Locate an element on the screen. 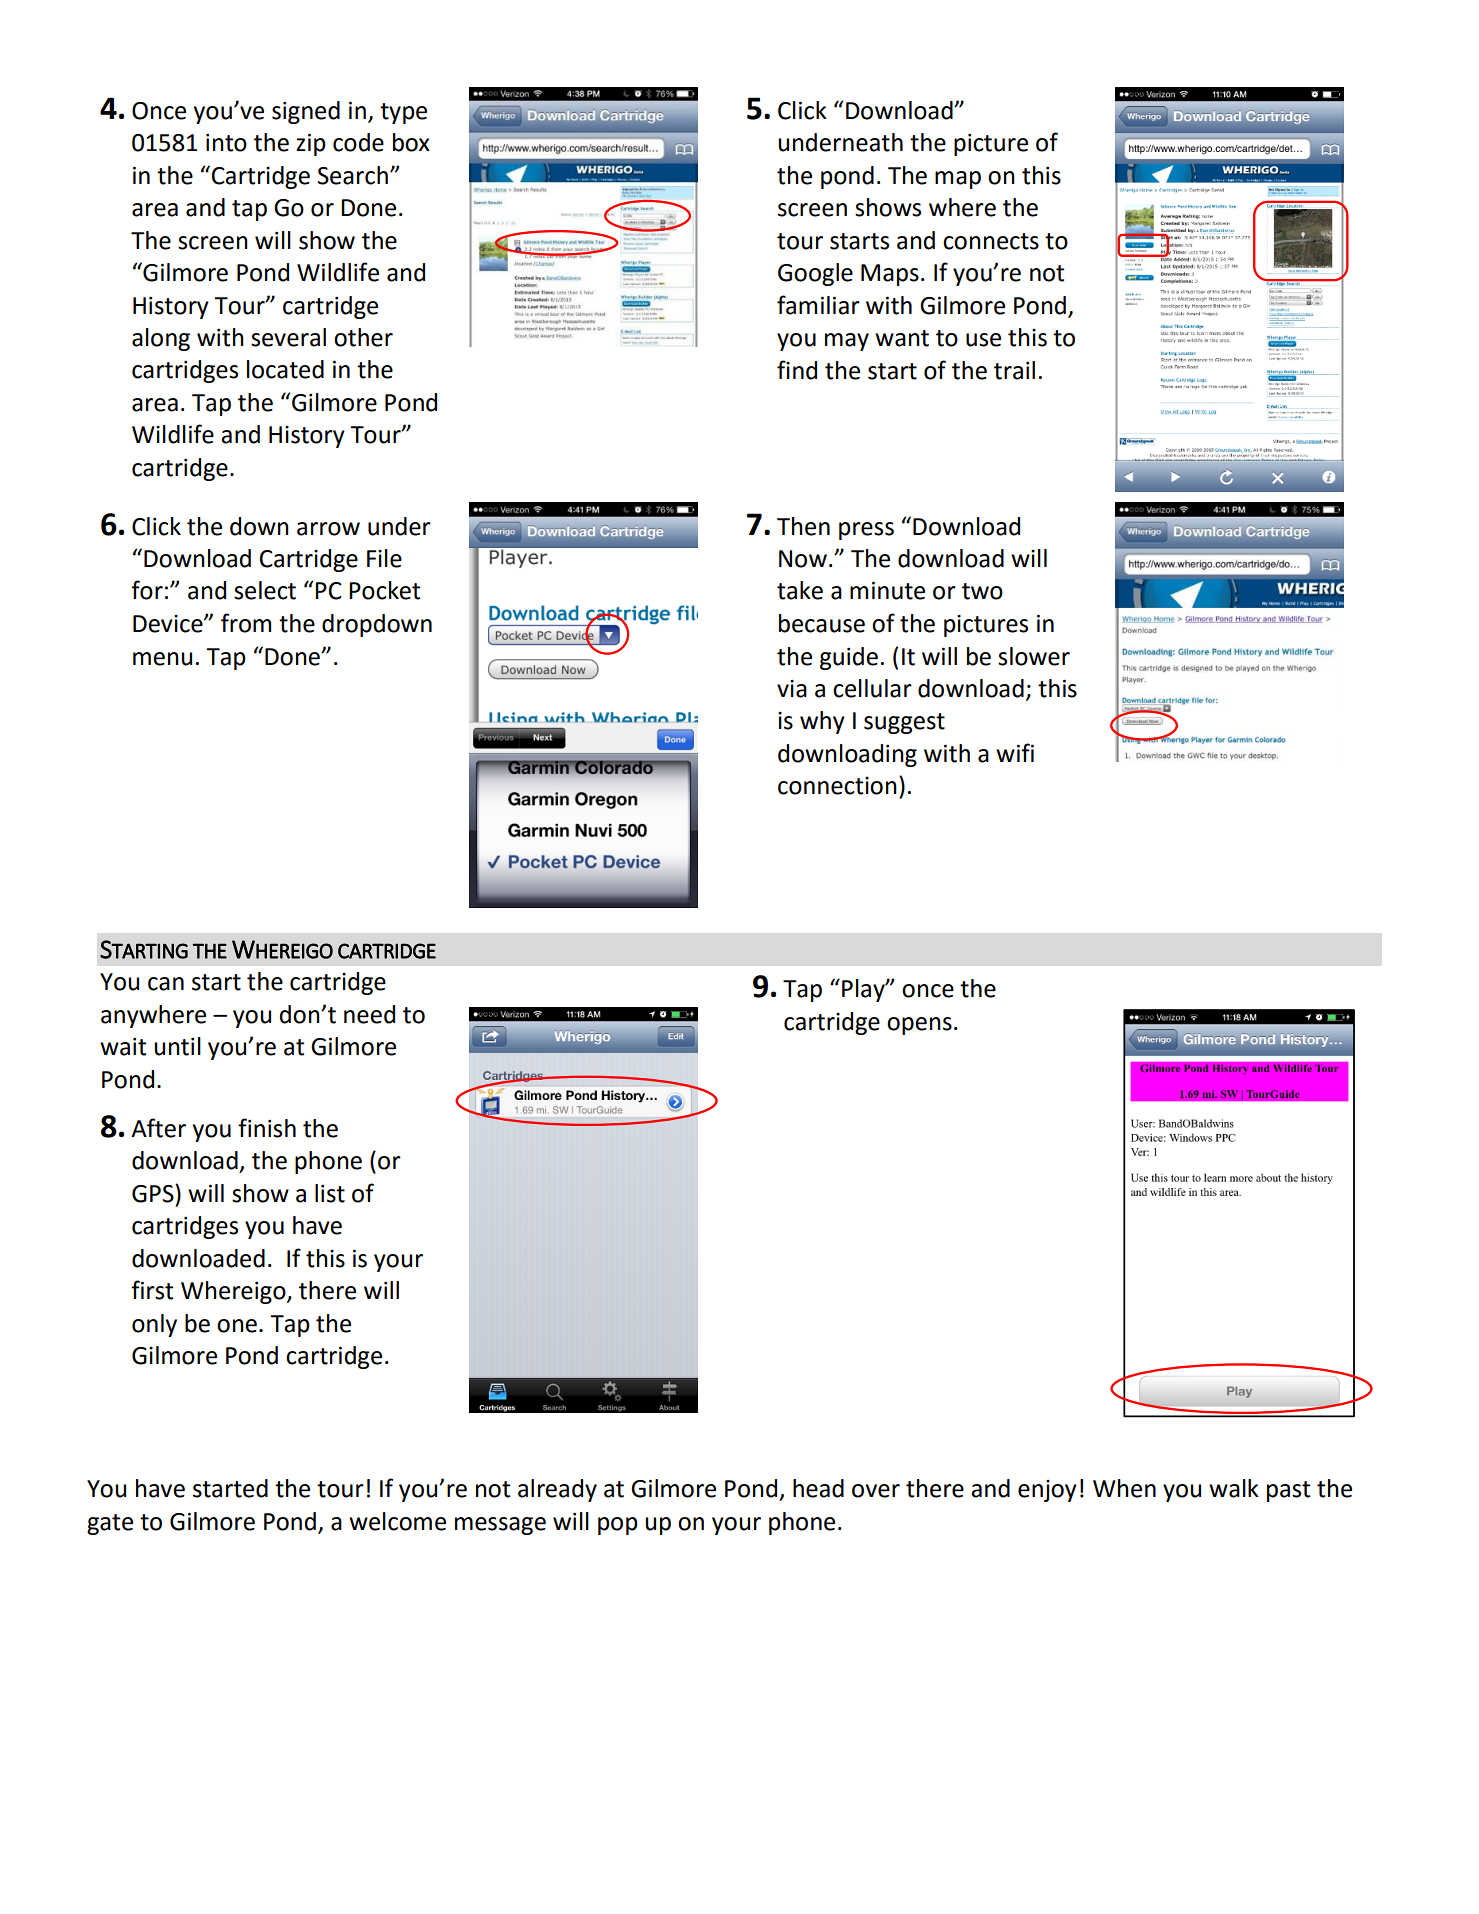 The width and height of the screenshot is (1479, 1914). pop is located at coordinates (618, 1526).
